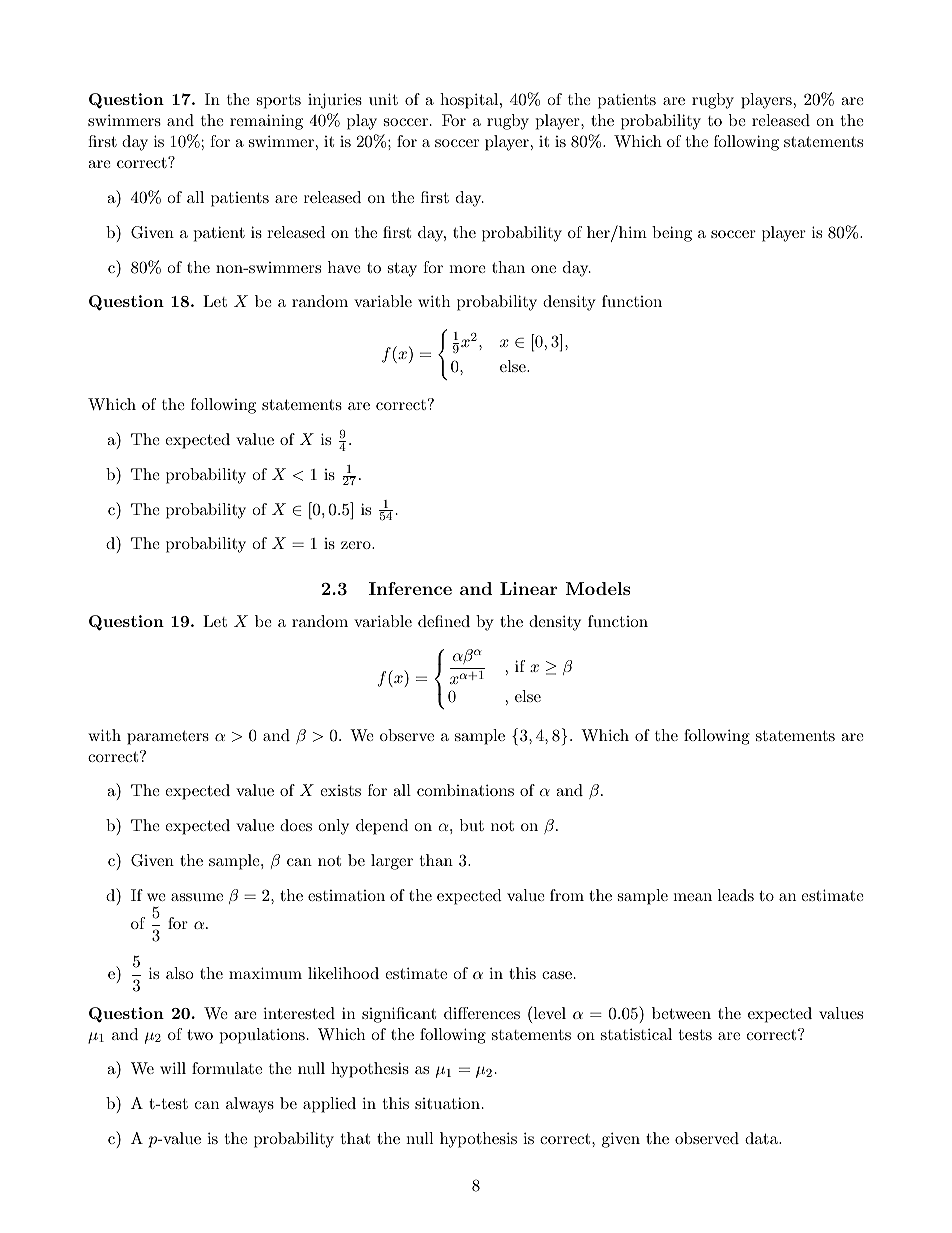 This document has height=1233, width=952. What do you see at coordinates (598, 588) in the document?
I see `Models` at bounding box center [598, 588].
